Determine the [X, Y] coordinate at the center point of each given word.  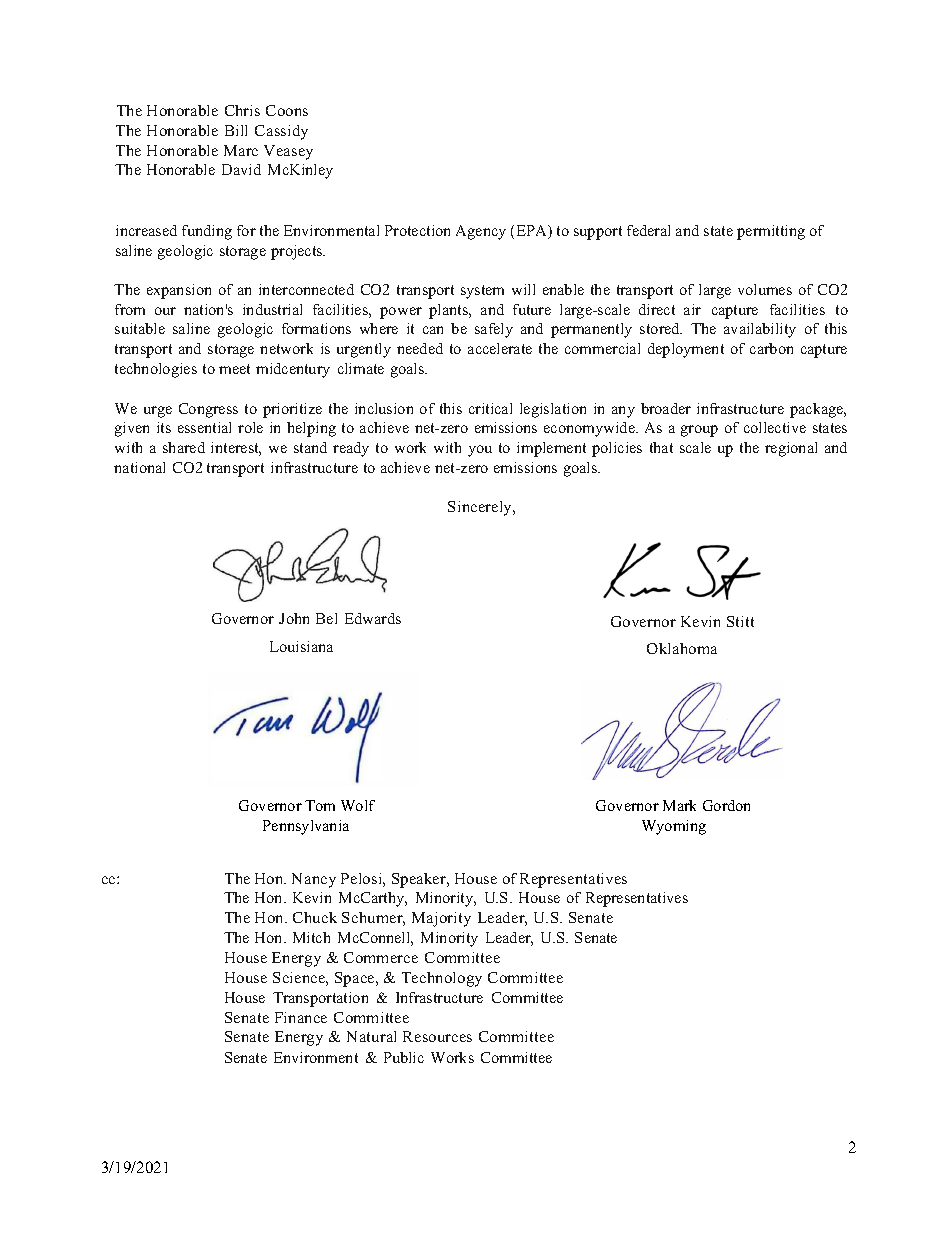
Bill [236, 130]
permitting [771, 232]
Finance [301, 1017]
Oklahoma [682, 648]
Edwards [373, 618]
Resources [437, 1036]
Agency [481, 232]
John [294, 618]
